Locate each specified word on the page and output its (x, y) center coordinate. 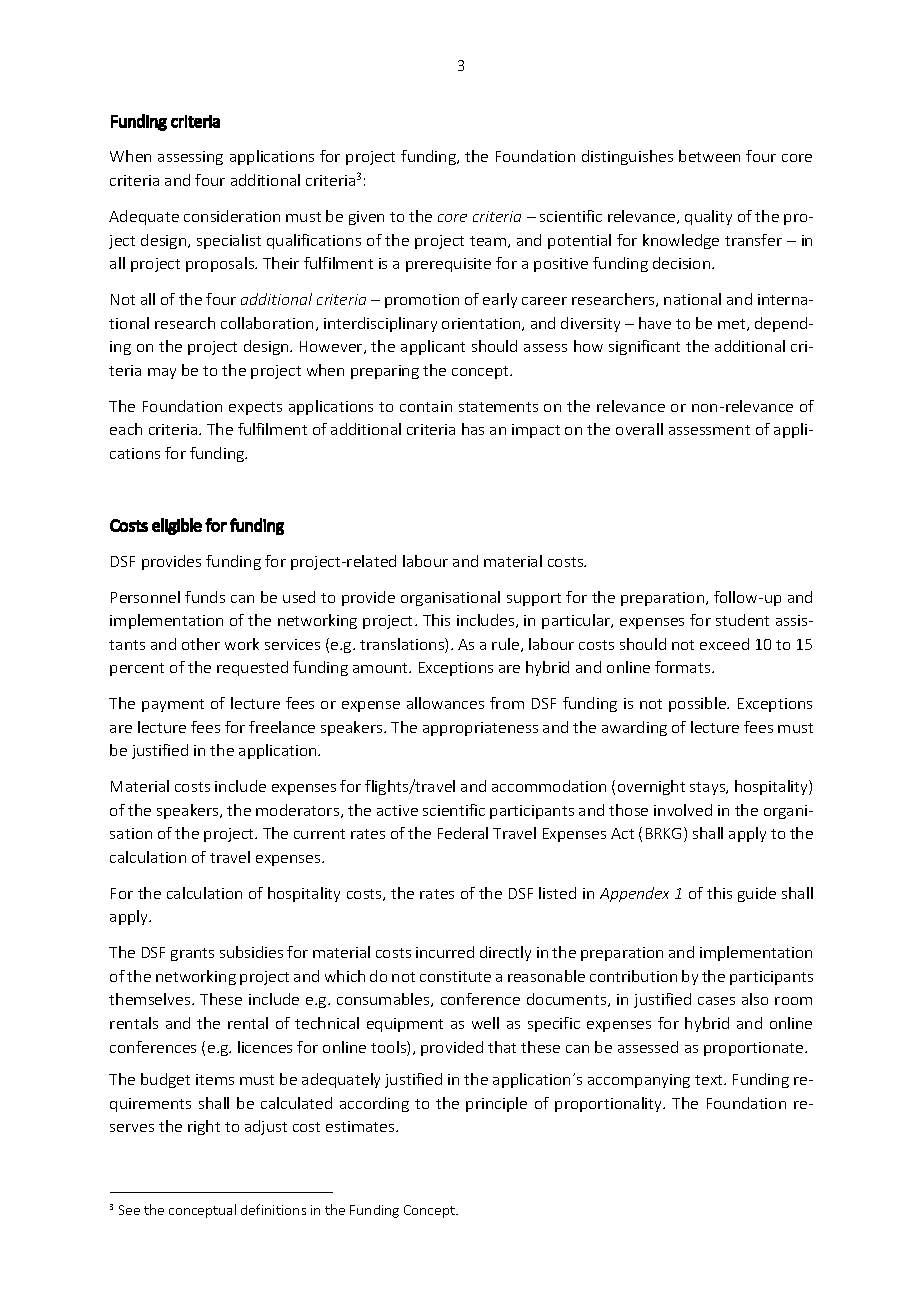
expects (255, 408)
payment (173, 705)
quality (708, 217)
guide (757, 894)
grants (192, 954)
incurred (445, 952)
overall (639, 429)
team (488, 241)
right (204, 1127)
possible (698, 704)
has (473, 429)
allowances (445, 703)
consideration (232, 216)
